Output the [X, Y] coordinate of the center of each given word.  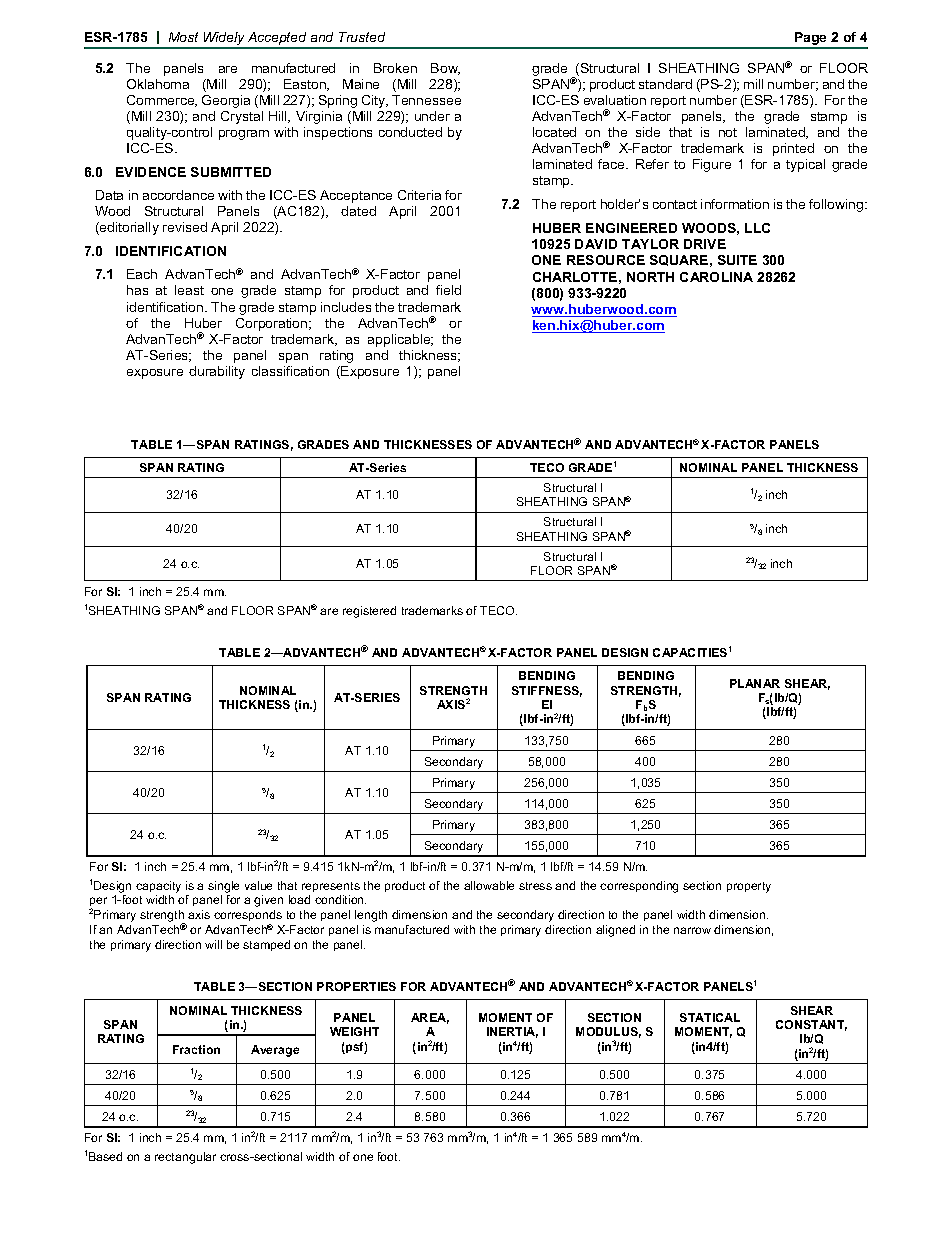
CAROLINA [716, 277]
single [223, 887]
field [448, 290]
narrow [692, 930]
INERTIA [512, 1032]
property [749, 887]
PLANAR [755, 683]
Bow [445, 69]
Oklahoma [158, 84]
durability [217, 372]
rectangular [185, 1158]
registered [369, 612]
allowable [489, 885]
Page [811, 40]
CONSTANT [811, 1025]
